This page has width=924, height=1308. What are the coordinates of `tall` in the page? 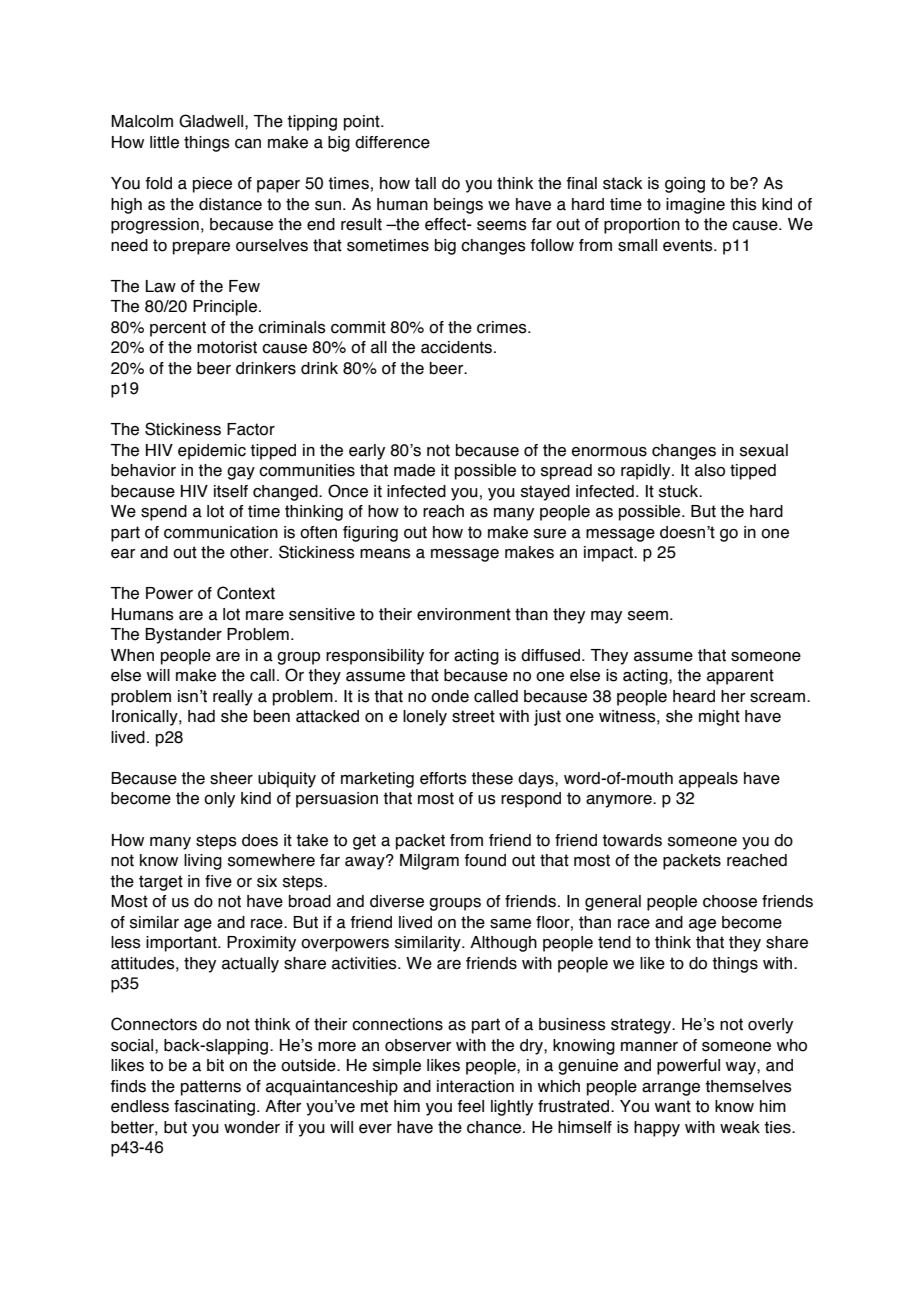 It's located at (425, 183).
